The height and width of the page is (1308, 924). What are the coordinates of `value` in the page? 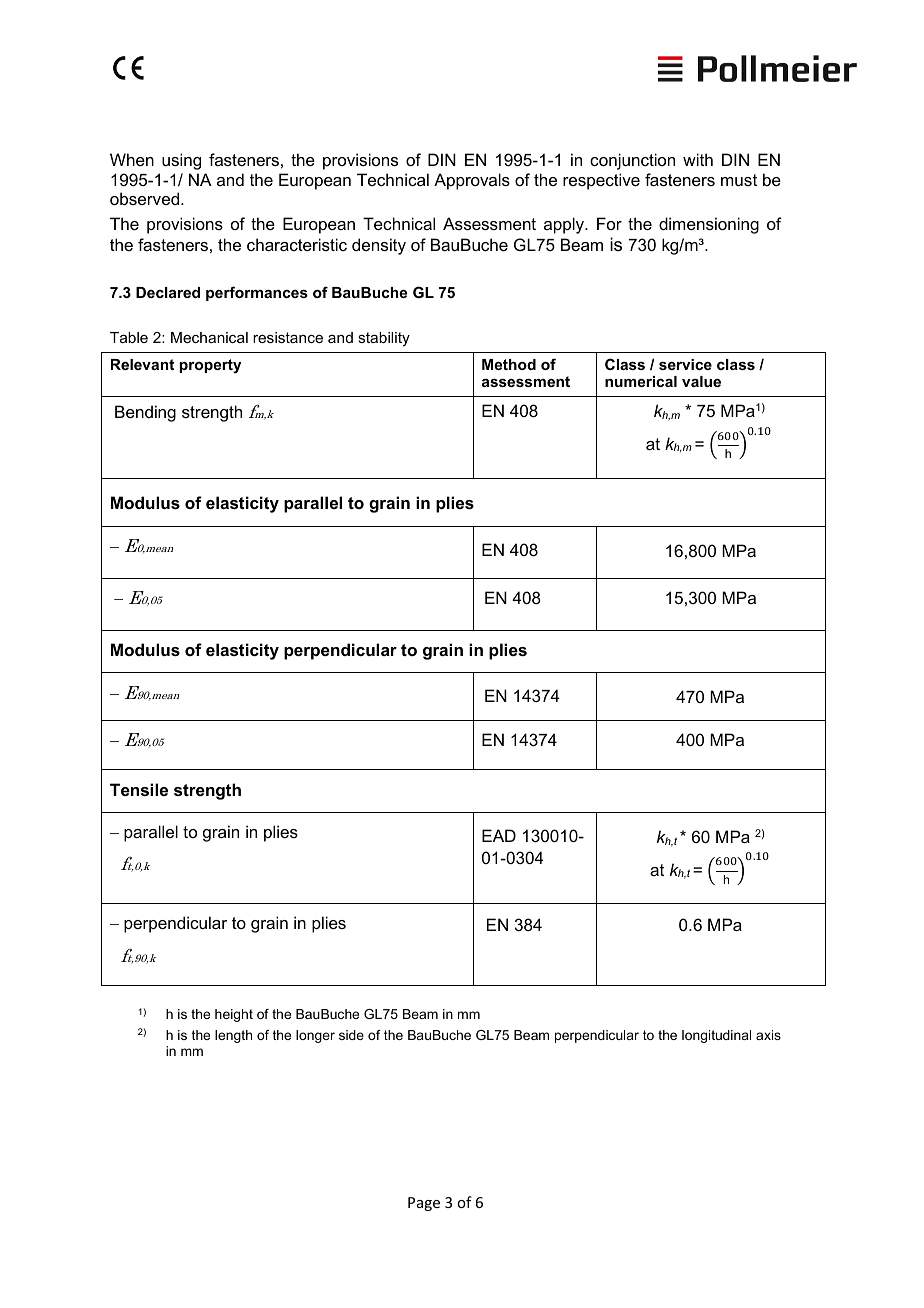 It's located at (701, 381).
